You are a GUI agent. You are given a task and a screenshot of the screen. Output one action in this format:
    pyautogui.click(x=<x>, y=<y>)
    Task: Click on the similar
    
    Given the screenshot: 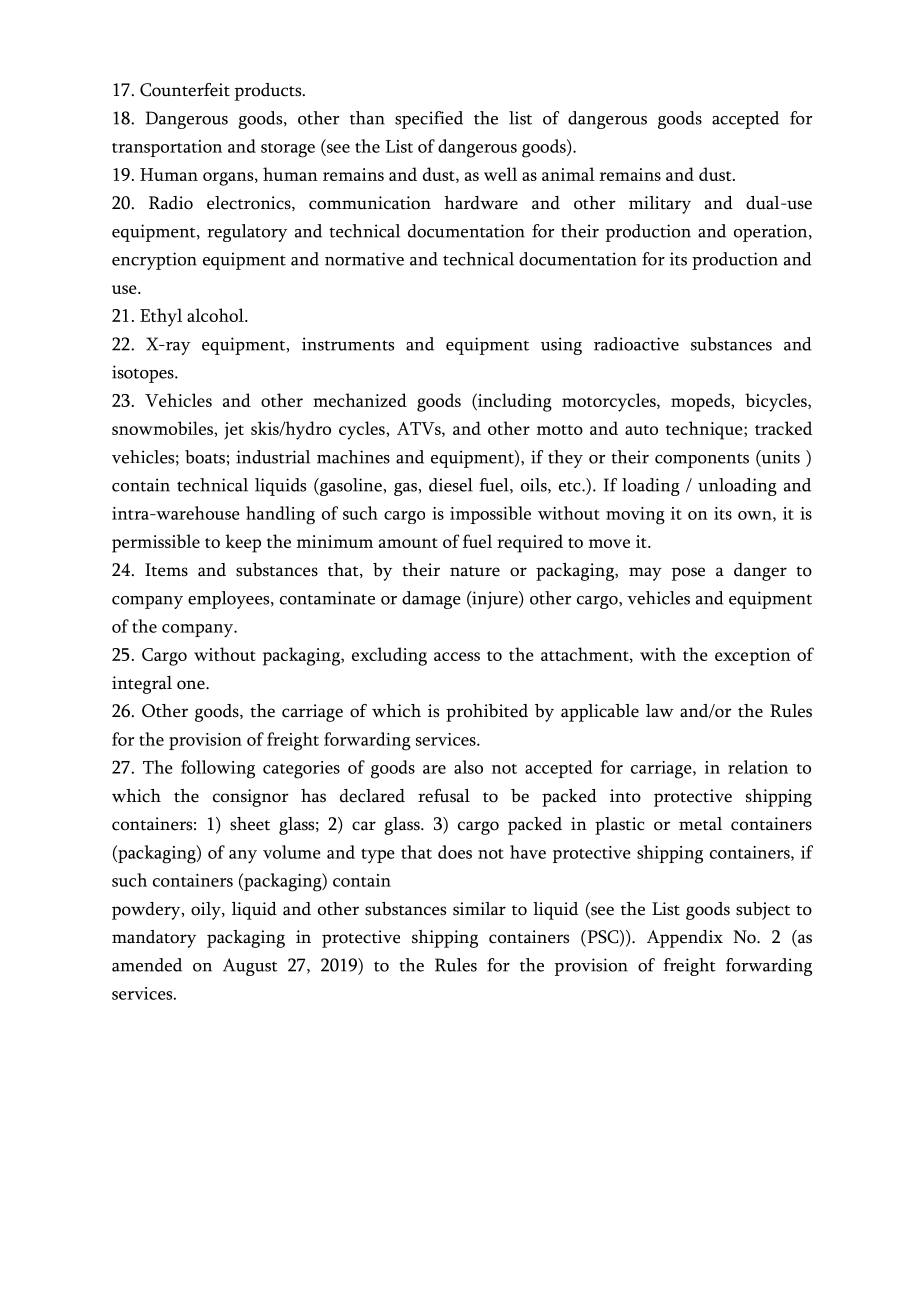 What is the action you would take?
    pyautogui.click(x=479, y=909)
